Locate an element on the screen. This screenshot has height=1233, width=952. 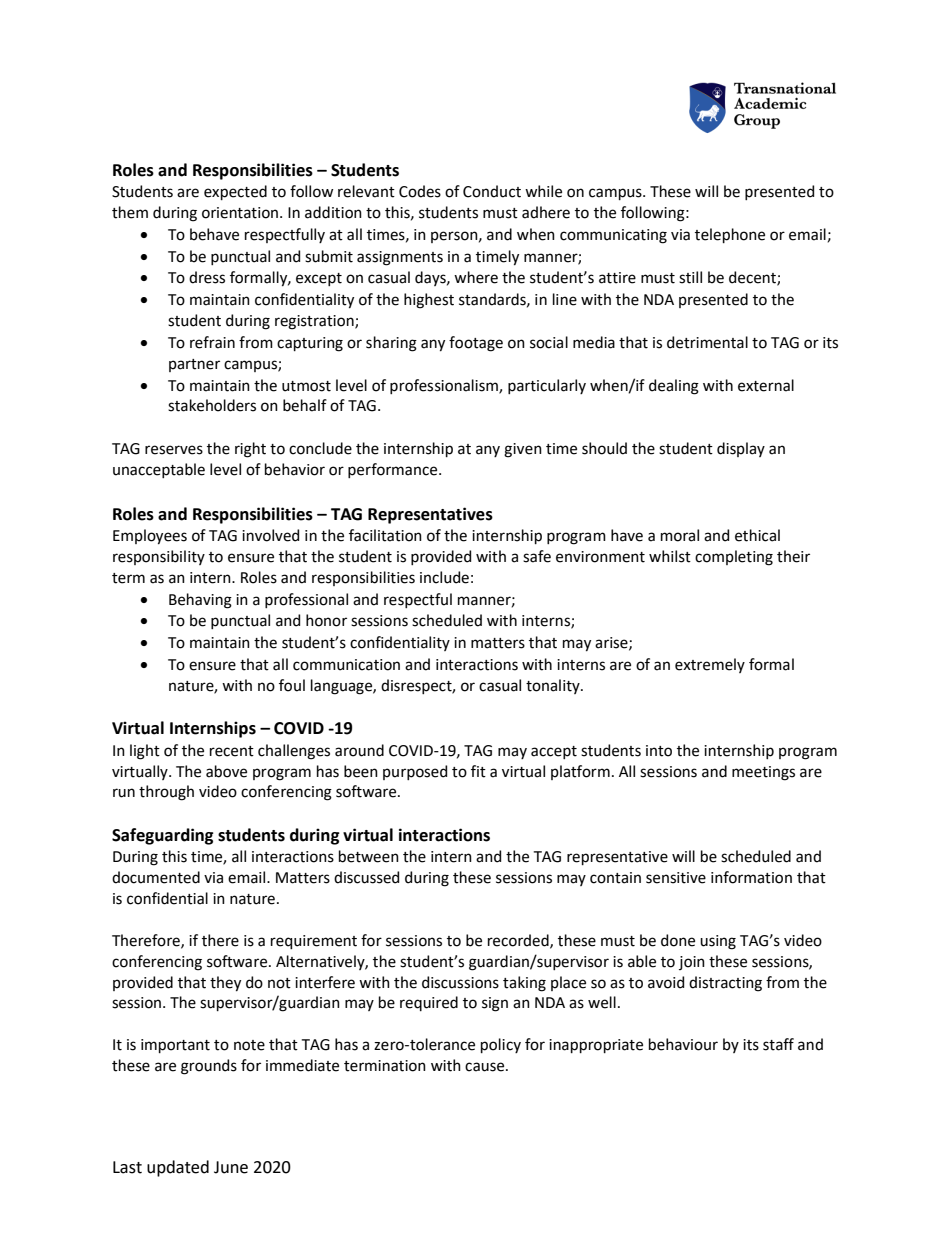
display is located at coordinates (741, 449).
